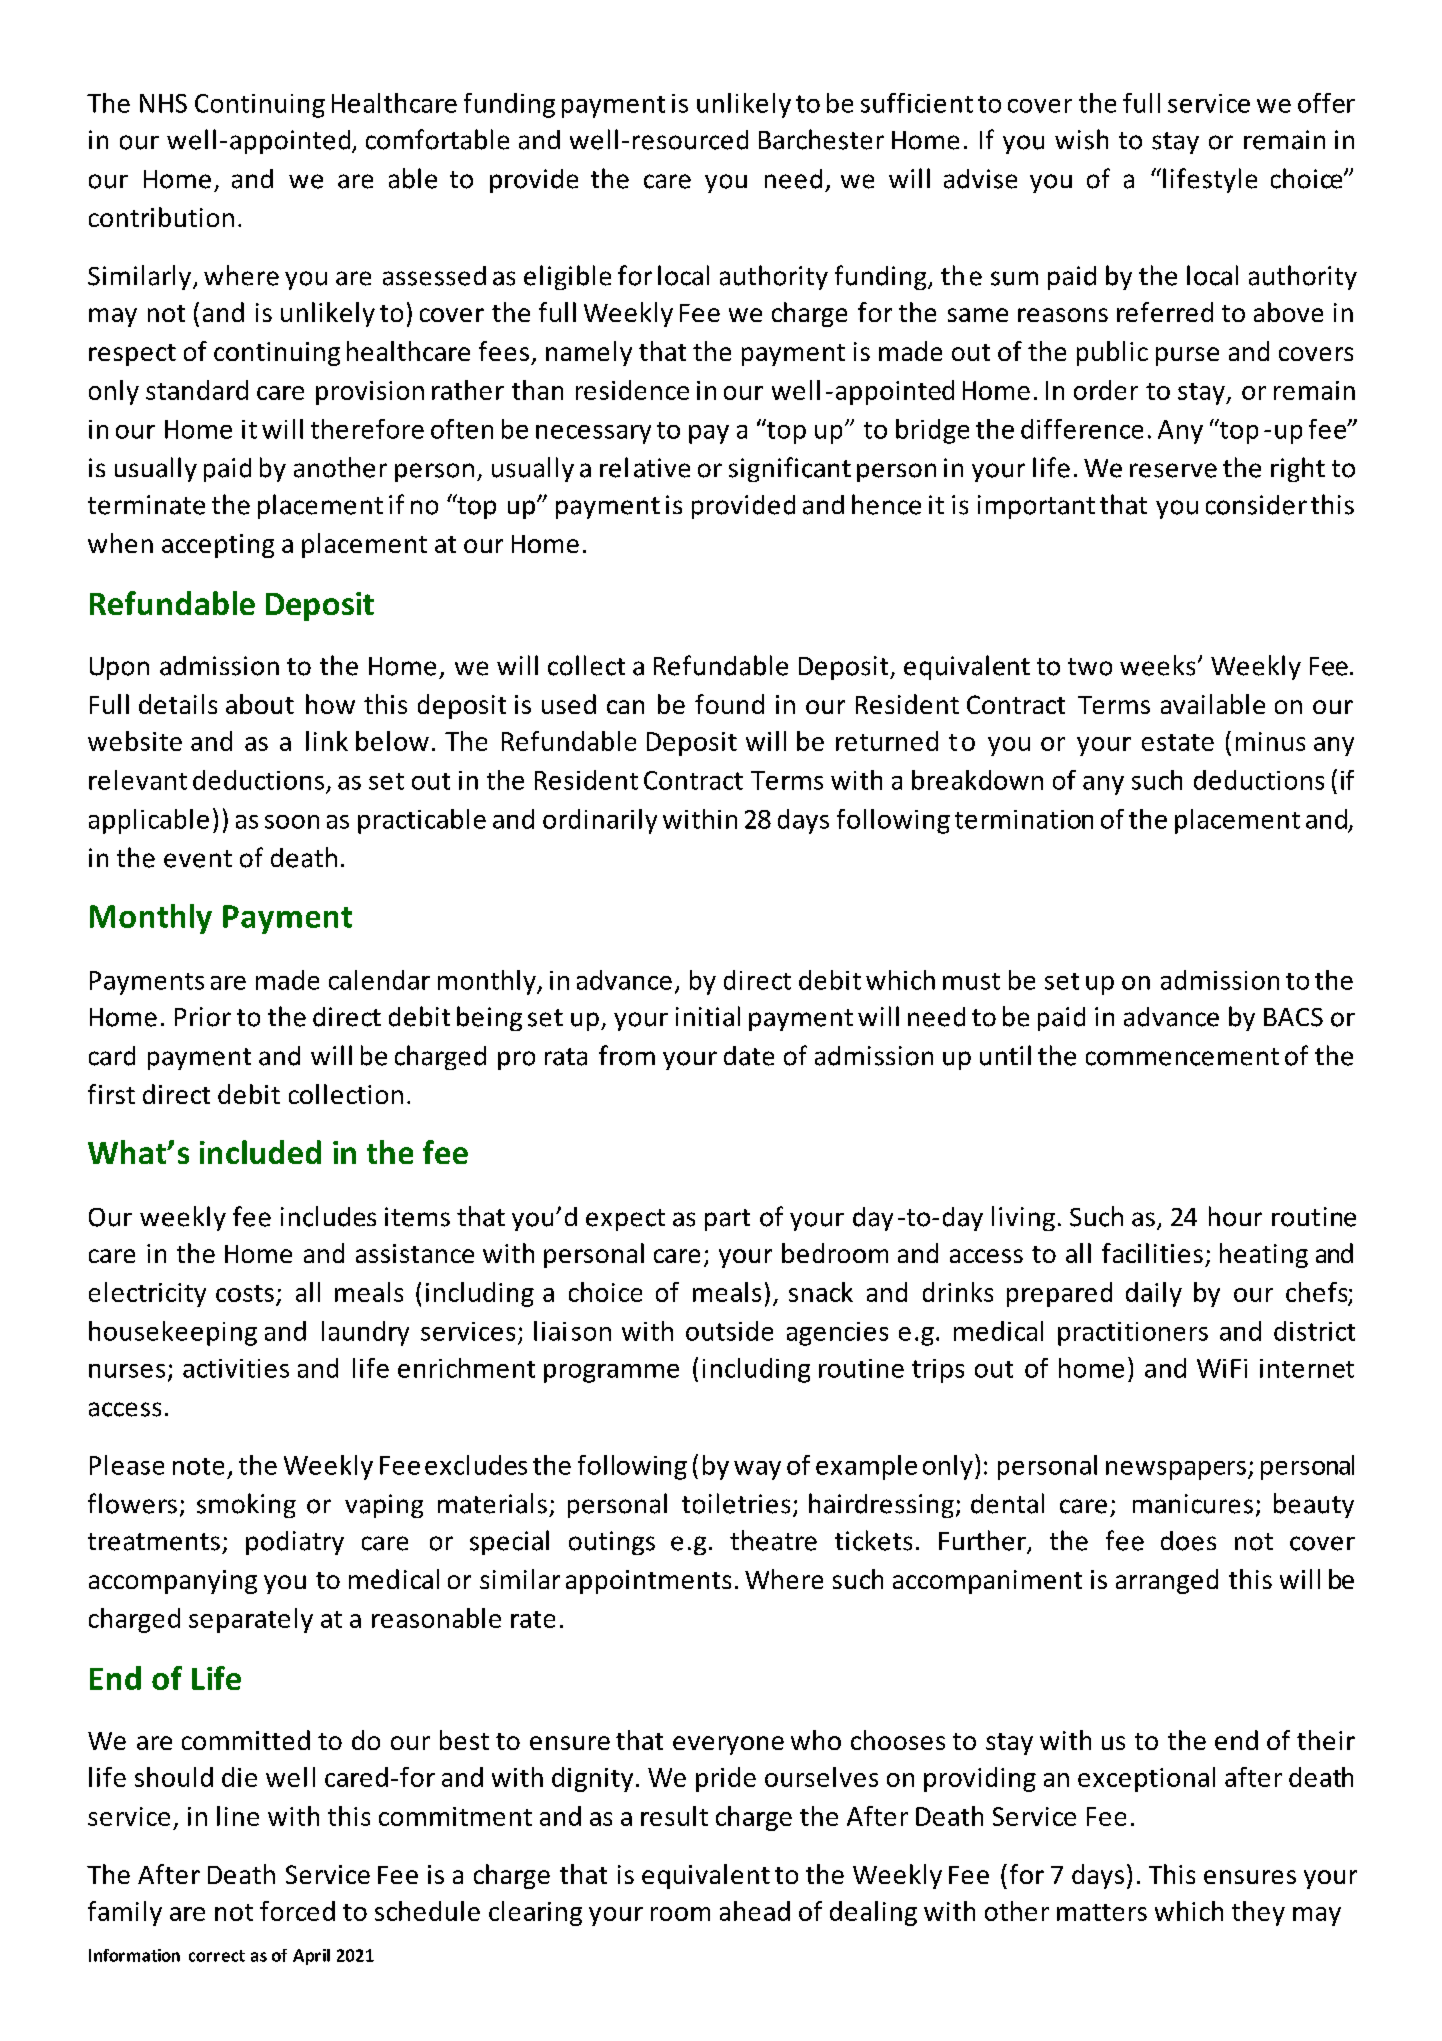 The image size is (1442, 2041). Describe the element at coordinates (163, 103) in the screenshot. I see `NHS` at that location.
